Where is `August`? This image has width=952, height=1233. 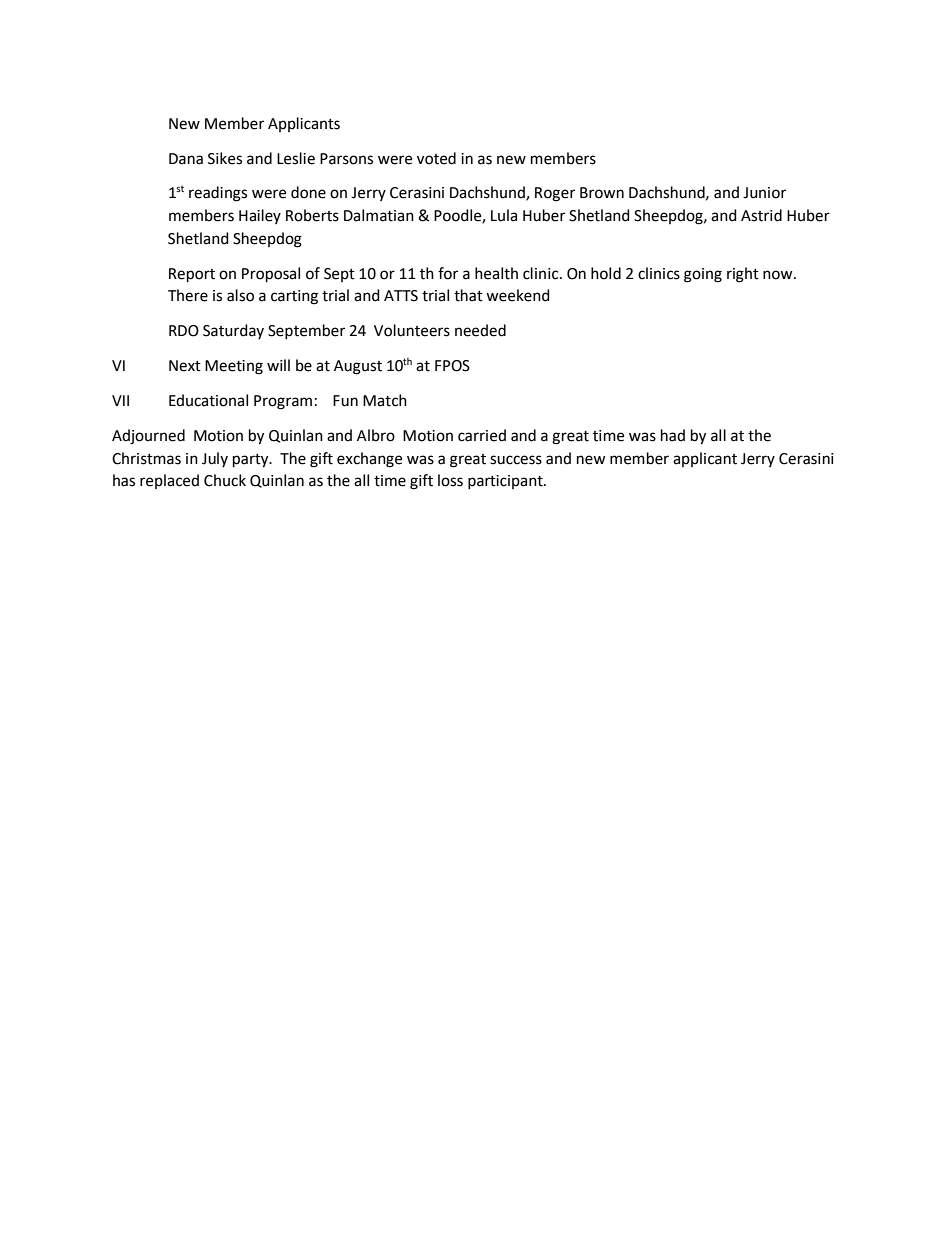 August is located at coordinates (358, 367).
